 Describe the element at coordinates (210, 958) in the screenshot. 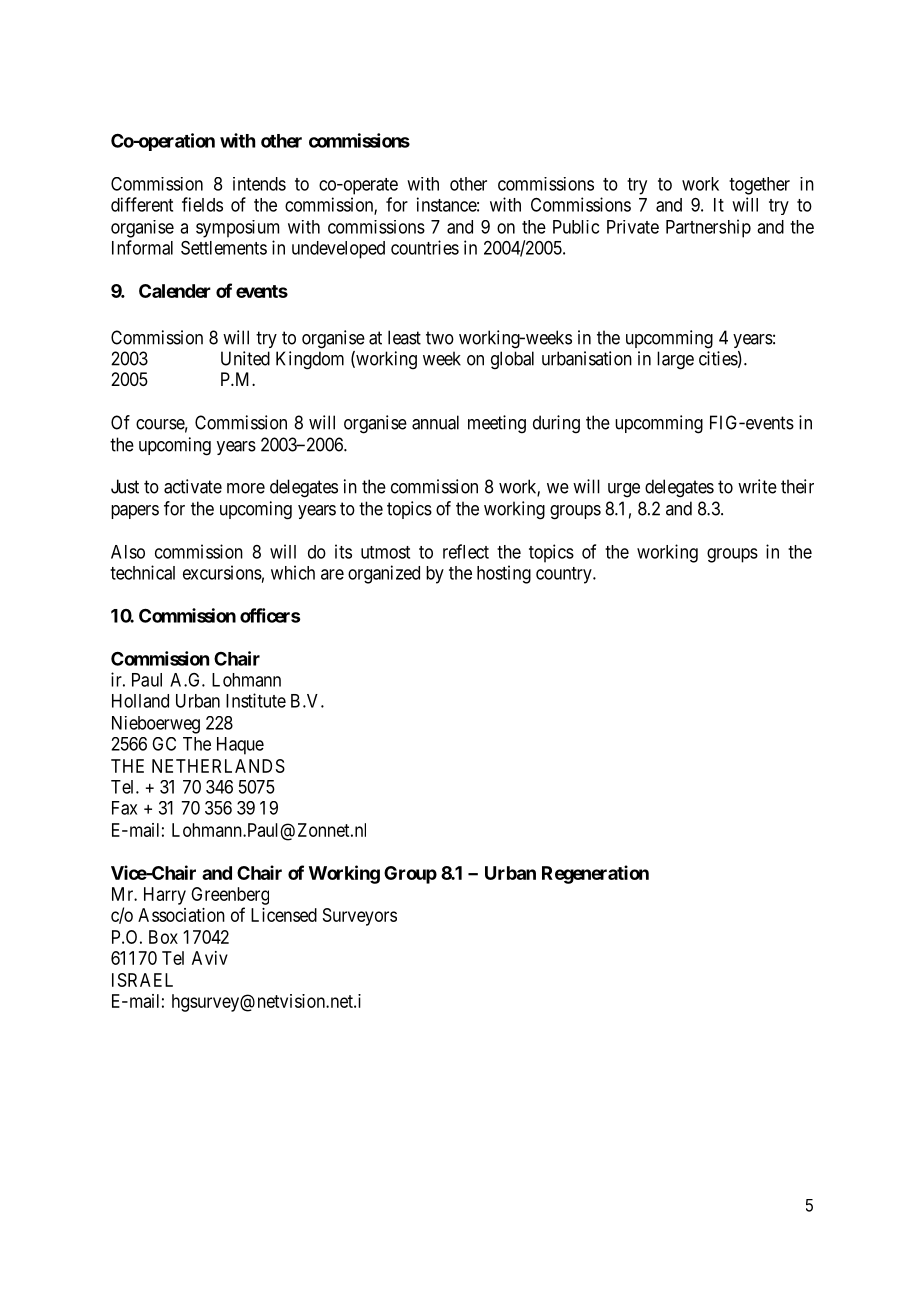

I see `Aviv` at that location.
